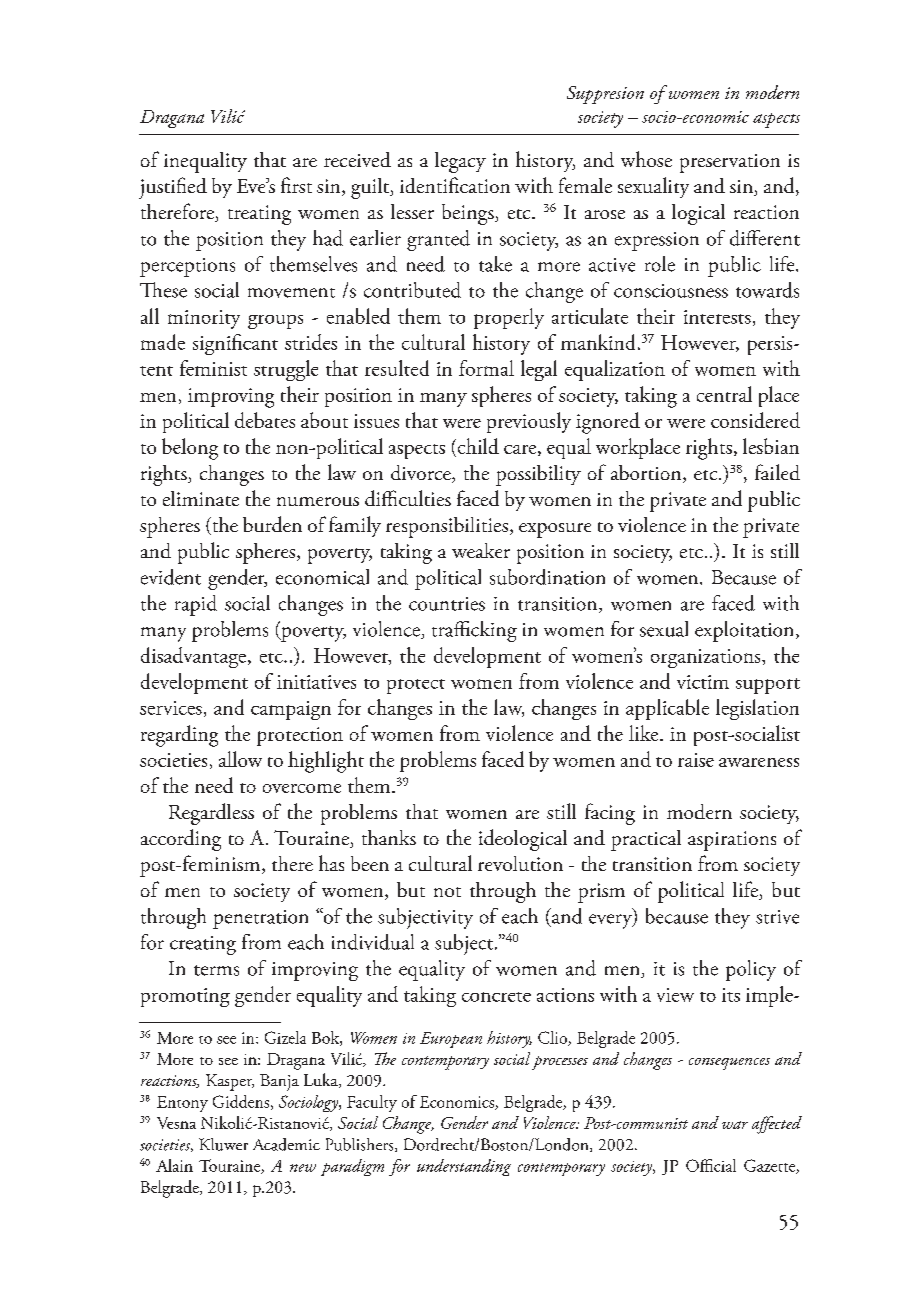 This document has width=923, height=1316. What do you see at coordinates (260, 345) in the document?
I see `cant` at bounding box center [260, 345].
